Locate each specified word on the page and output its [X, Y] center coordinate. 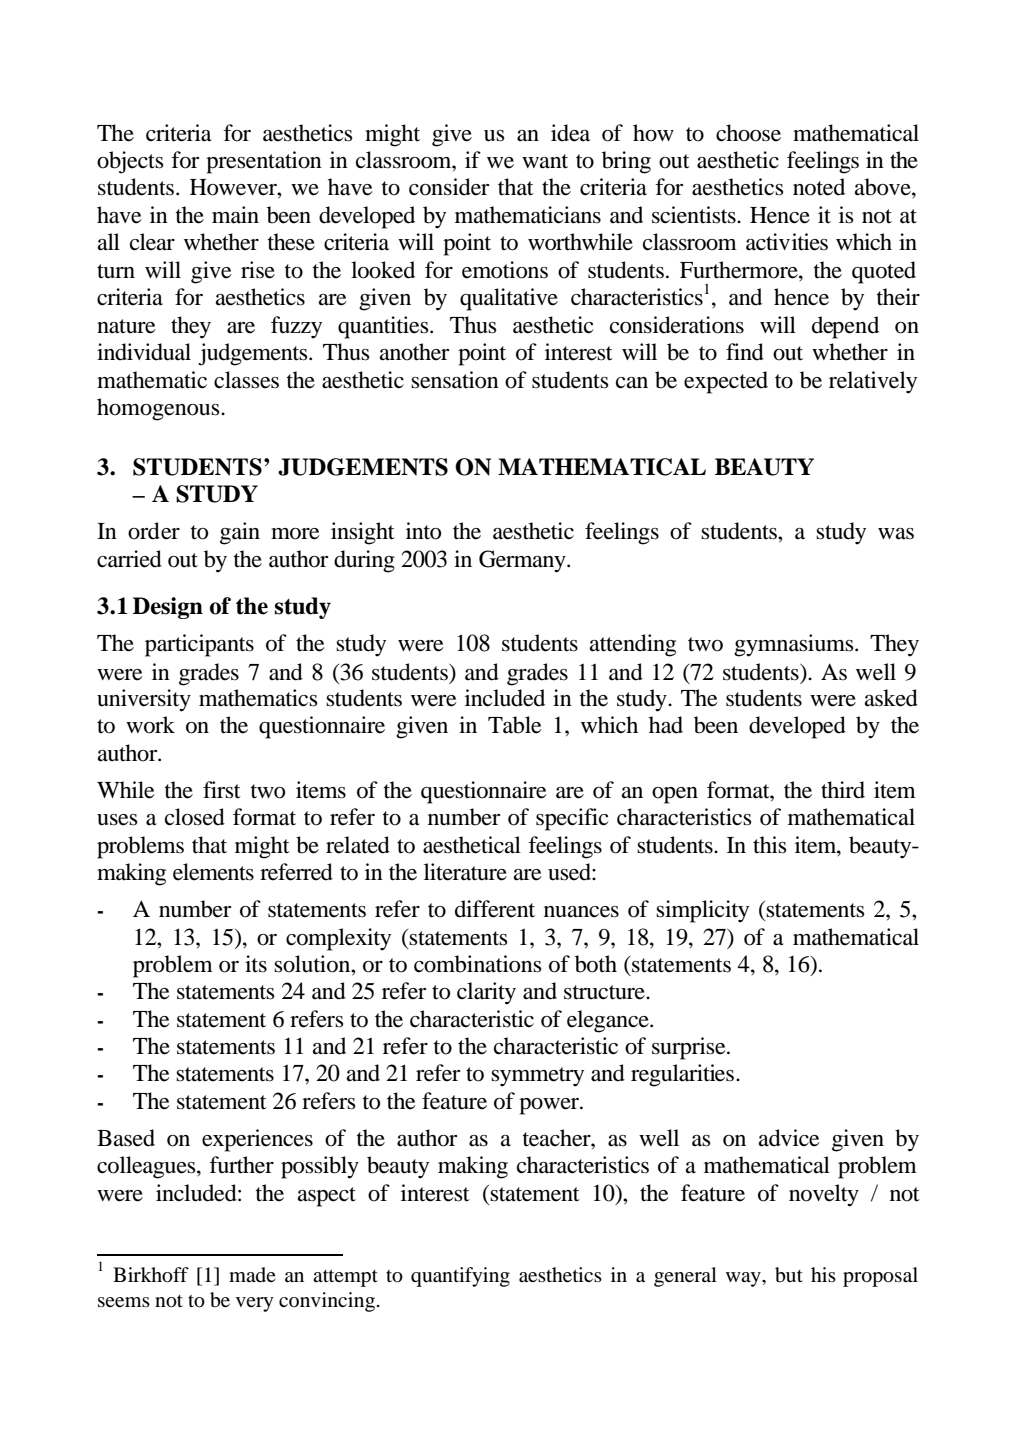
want [545, 161]
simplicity [702, 911]
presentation [264, 162]
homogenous [159, 409]
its [256, 964]
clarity [486, 993]
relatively [873, 382]
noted [819, 187]
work [150, 725]
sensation [455, 380]
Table [515, 725]
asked [891, 698]
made [252, 1274]
